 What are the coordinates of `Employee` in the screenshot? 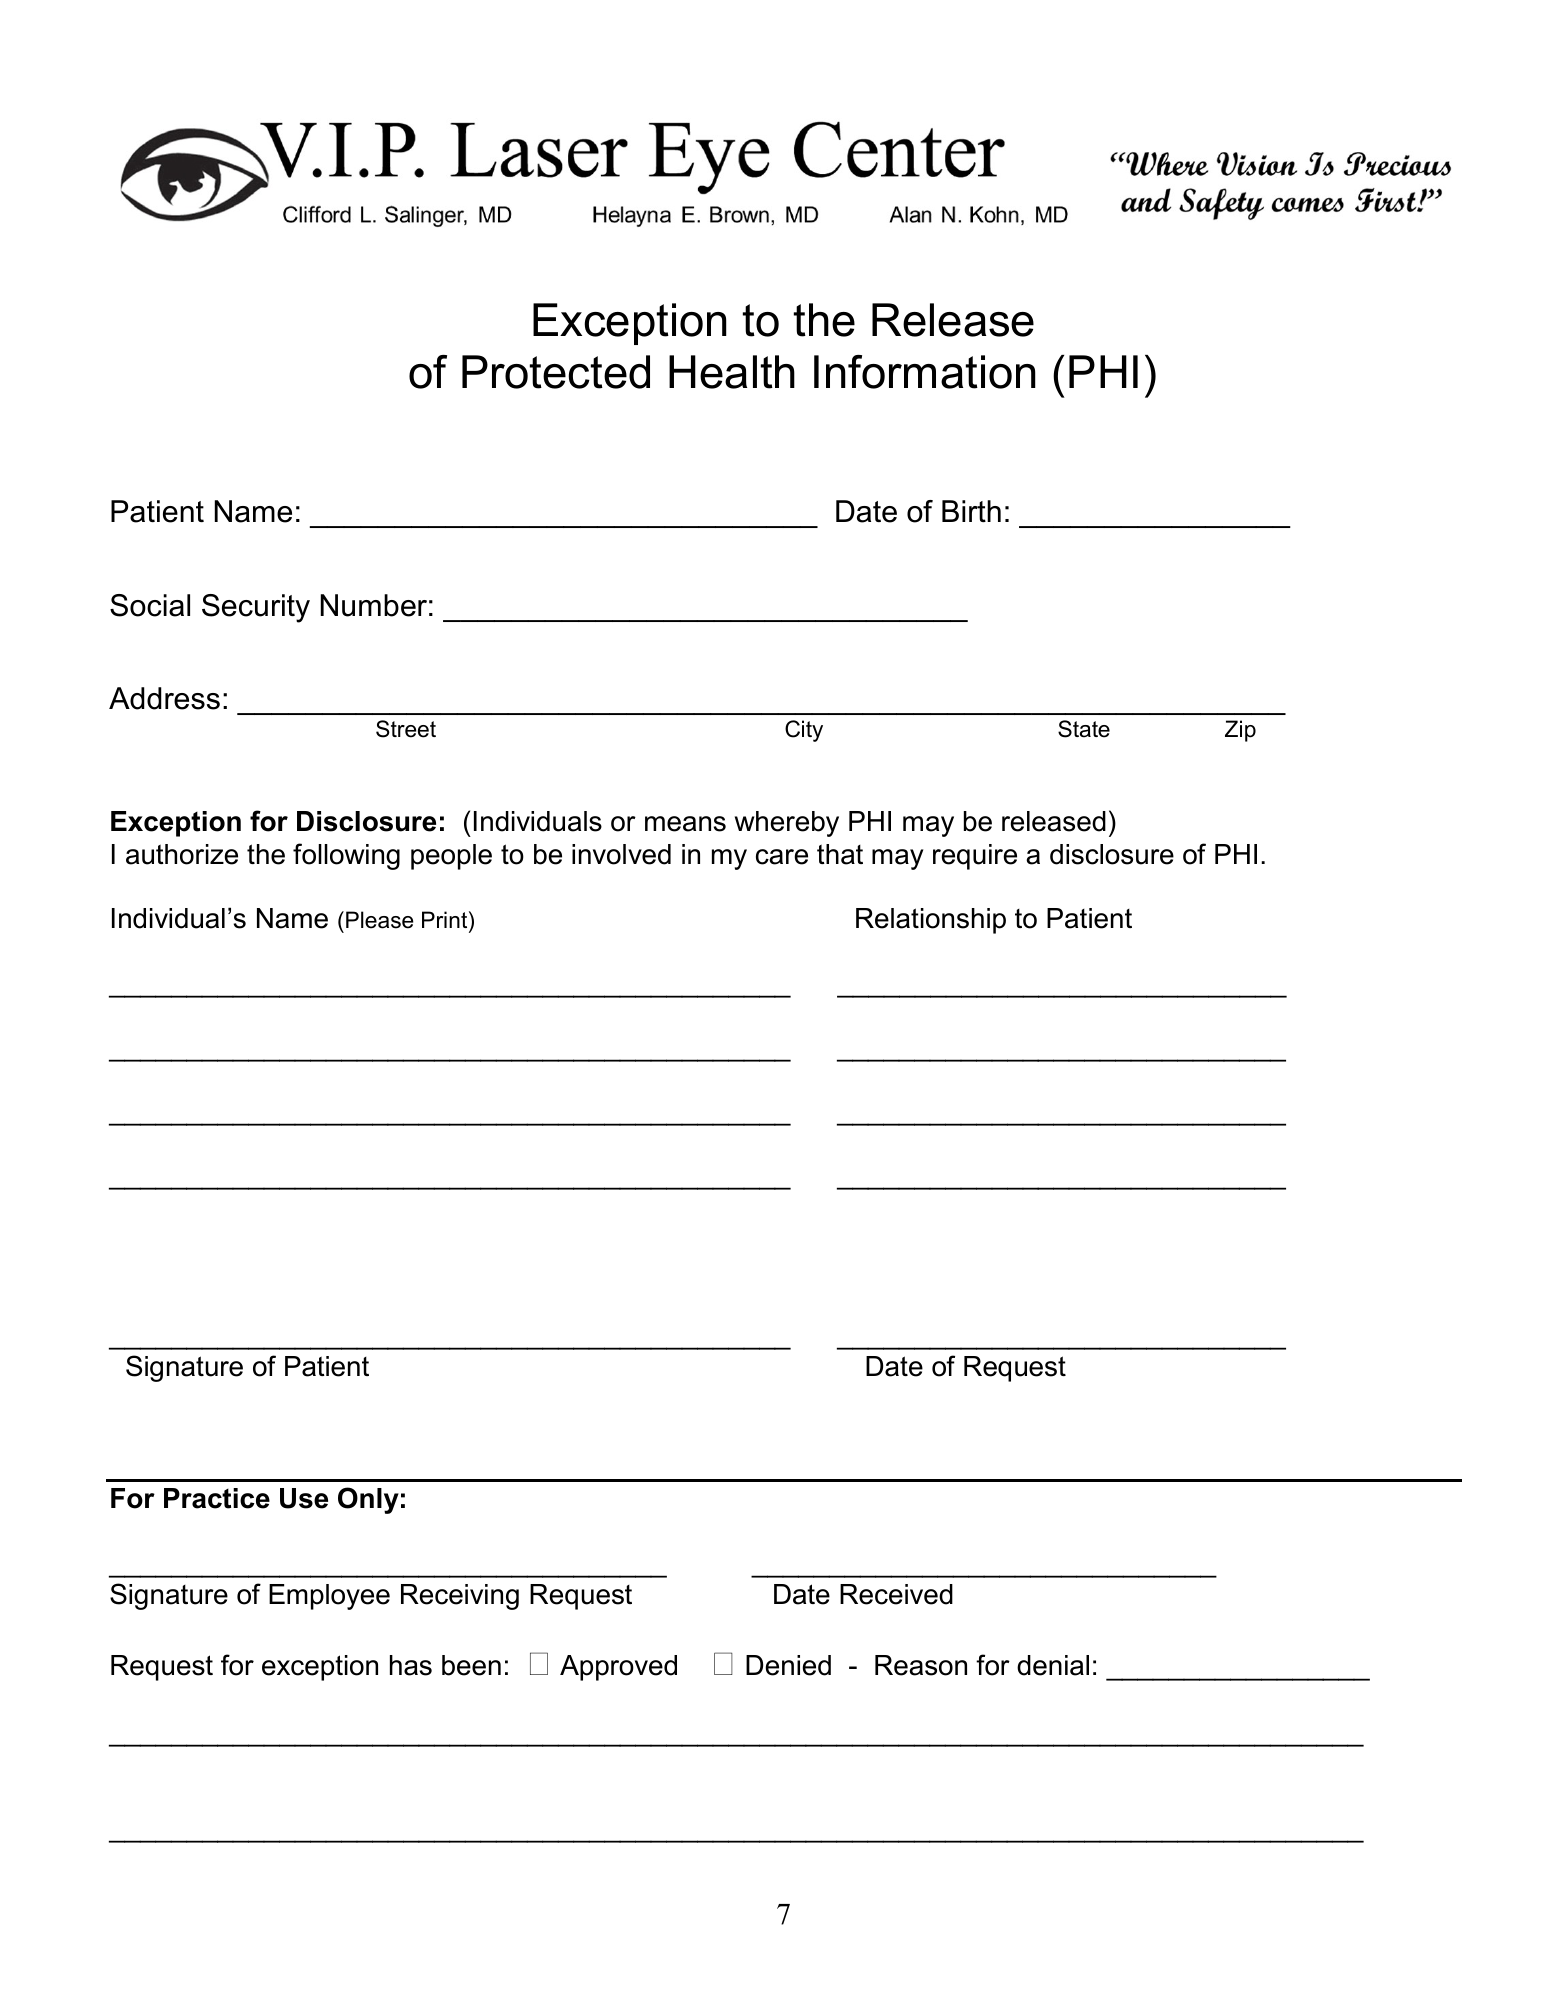 It's located at (329, 1597).
